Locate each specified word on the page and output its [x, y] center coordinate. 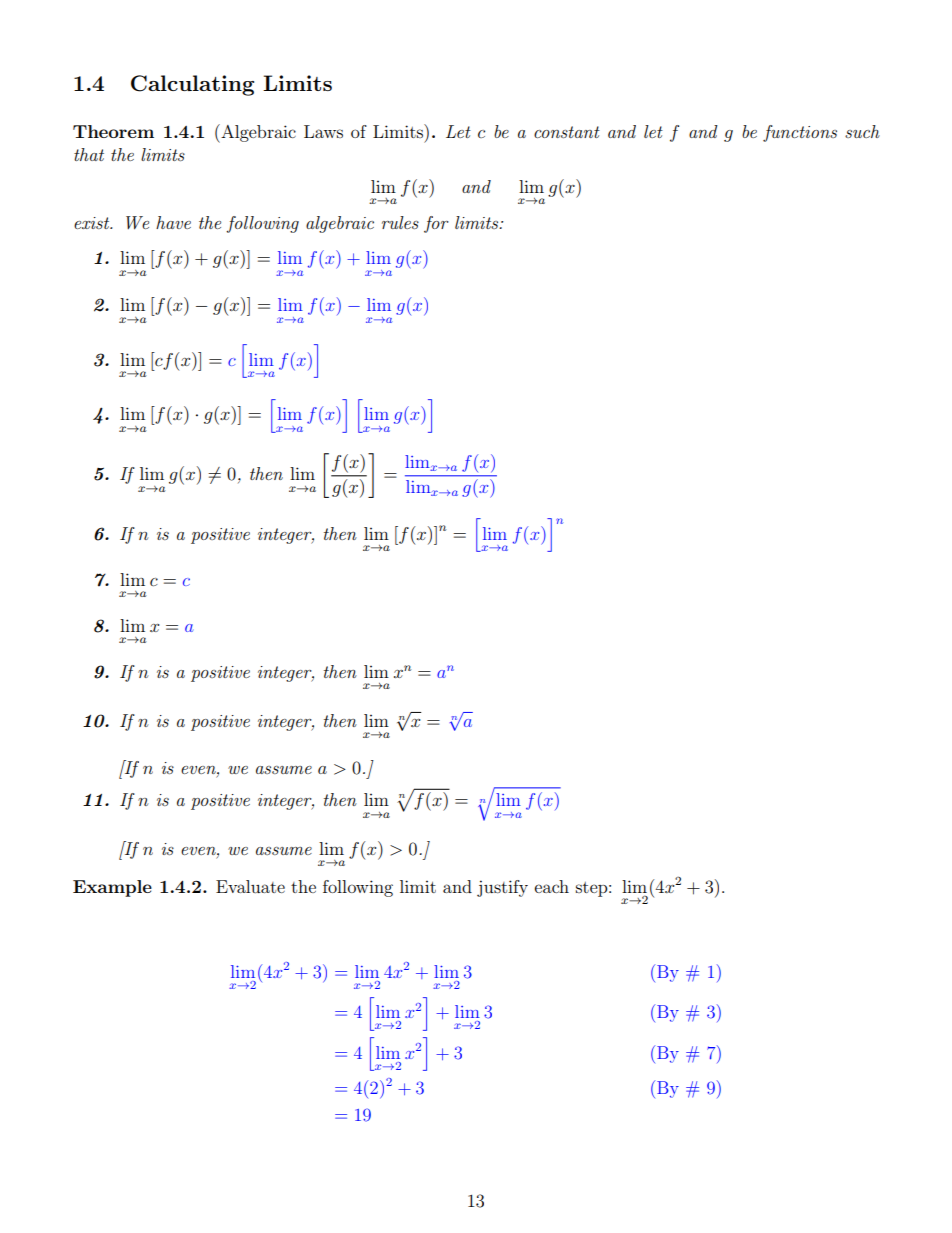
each [552, 886]
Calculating [192, 85]
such [862, 131]
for [436, 224]
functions [800, 133]
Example [112, 888]
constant [567, 132]
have [173, 222]
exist [93, 223]
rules [400, 222]
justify [502, 888]
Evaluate [250, 886]
